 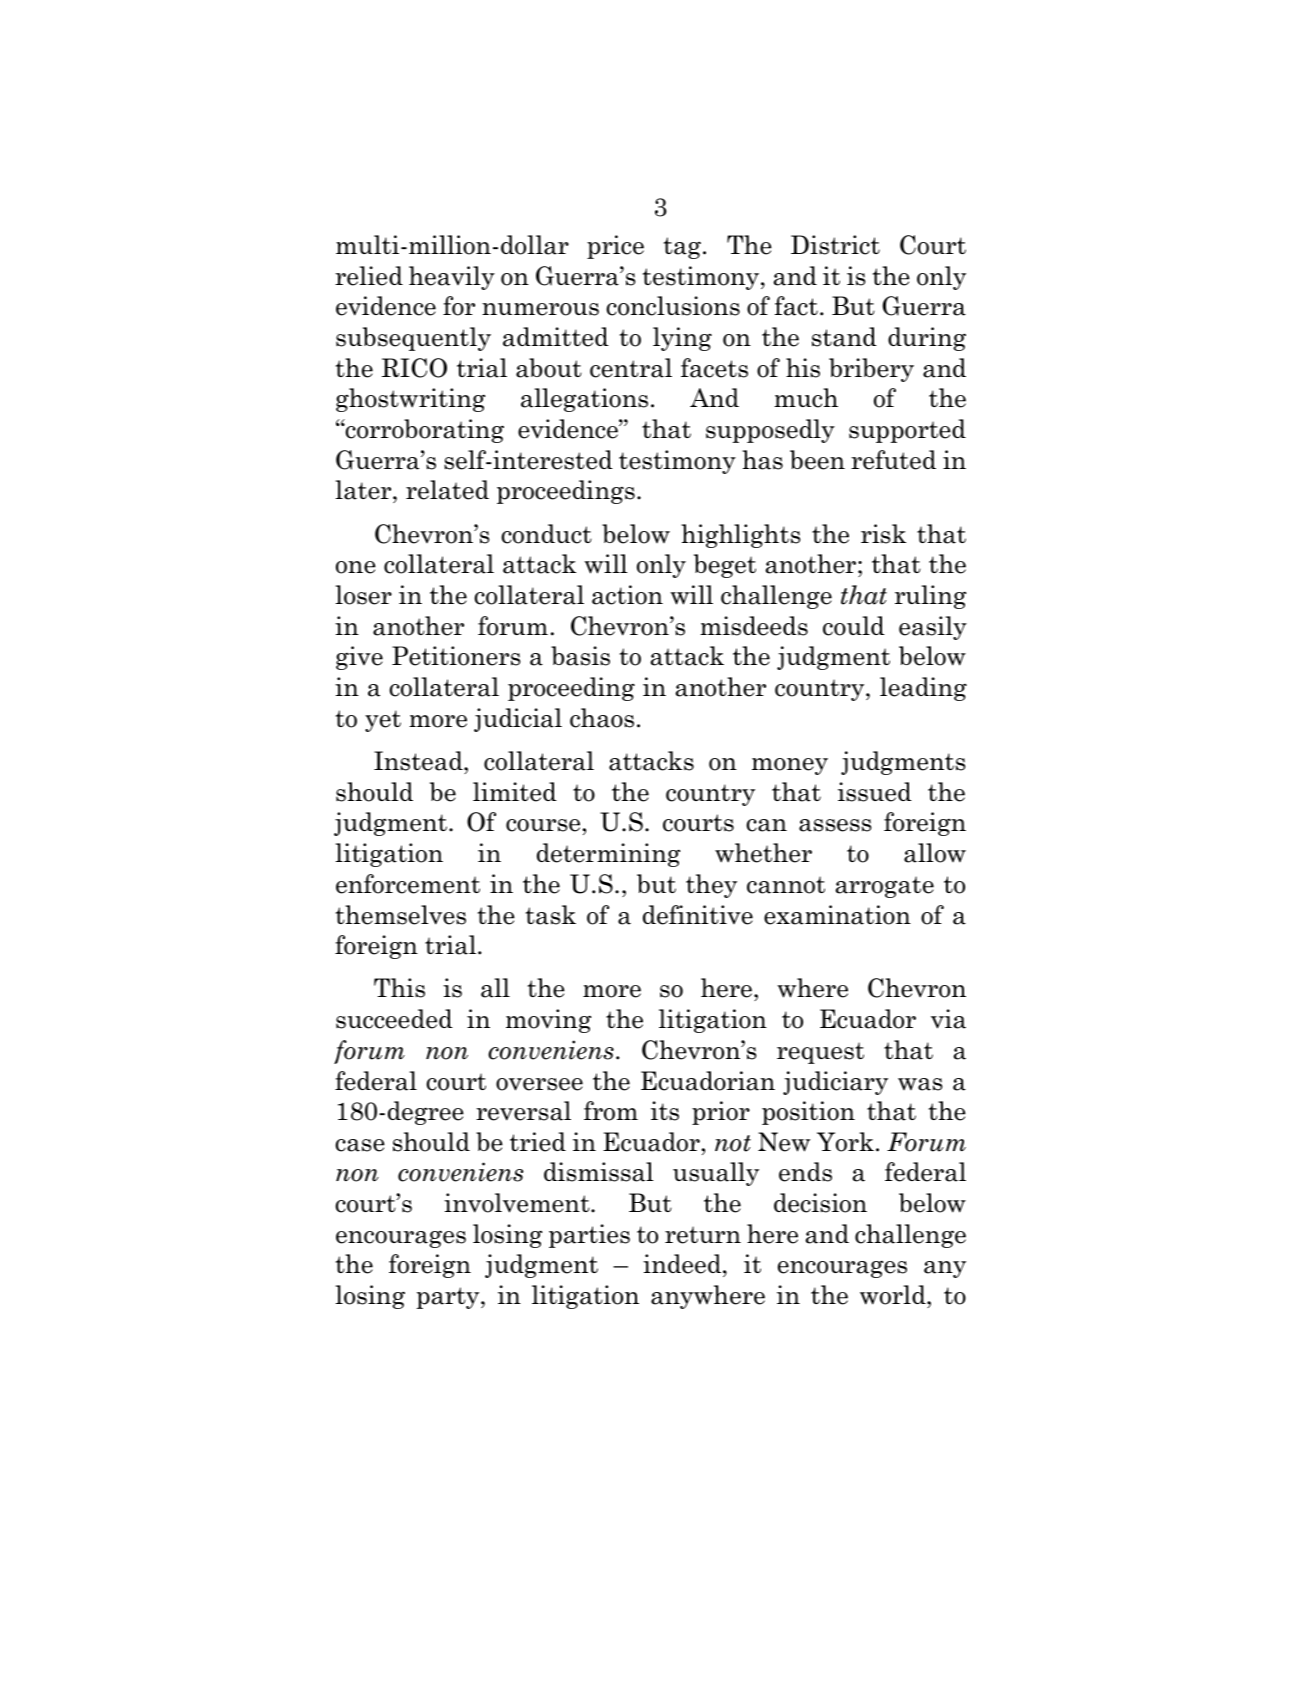 What do you see at coordinates (665, 1111) in the document?
I see `its` at bounding box center [665, 1111].
